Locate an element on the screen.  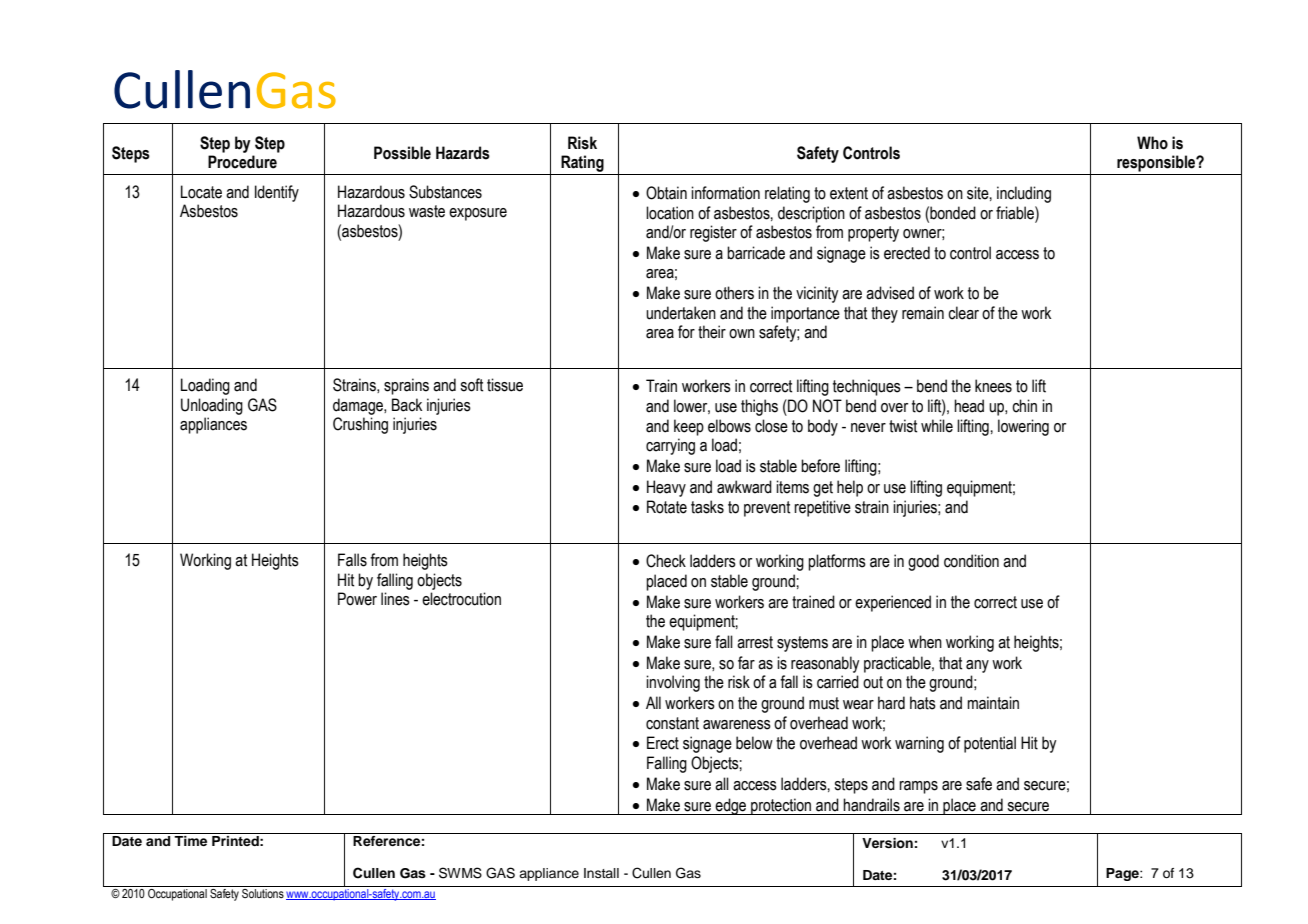
maintain is located at coordinates (993, 703).
